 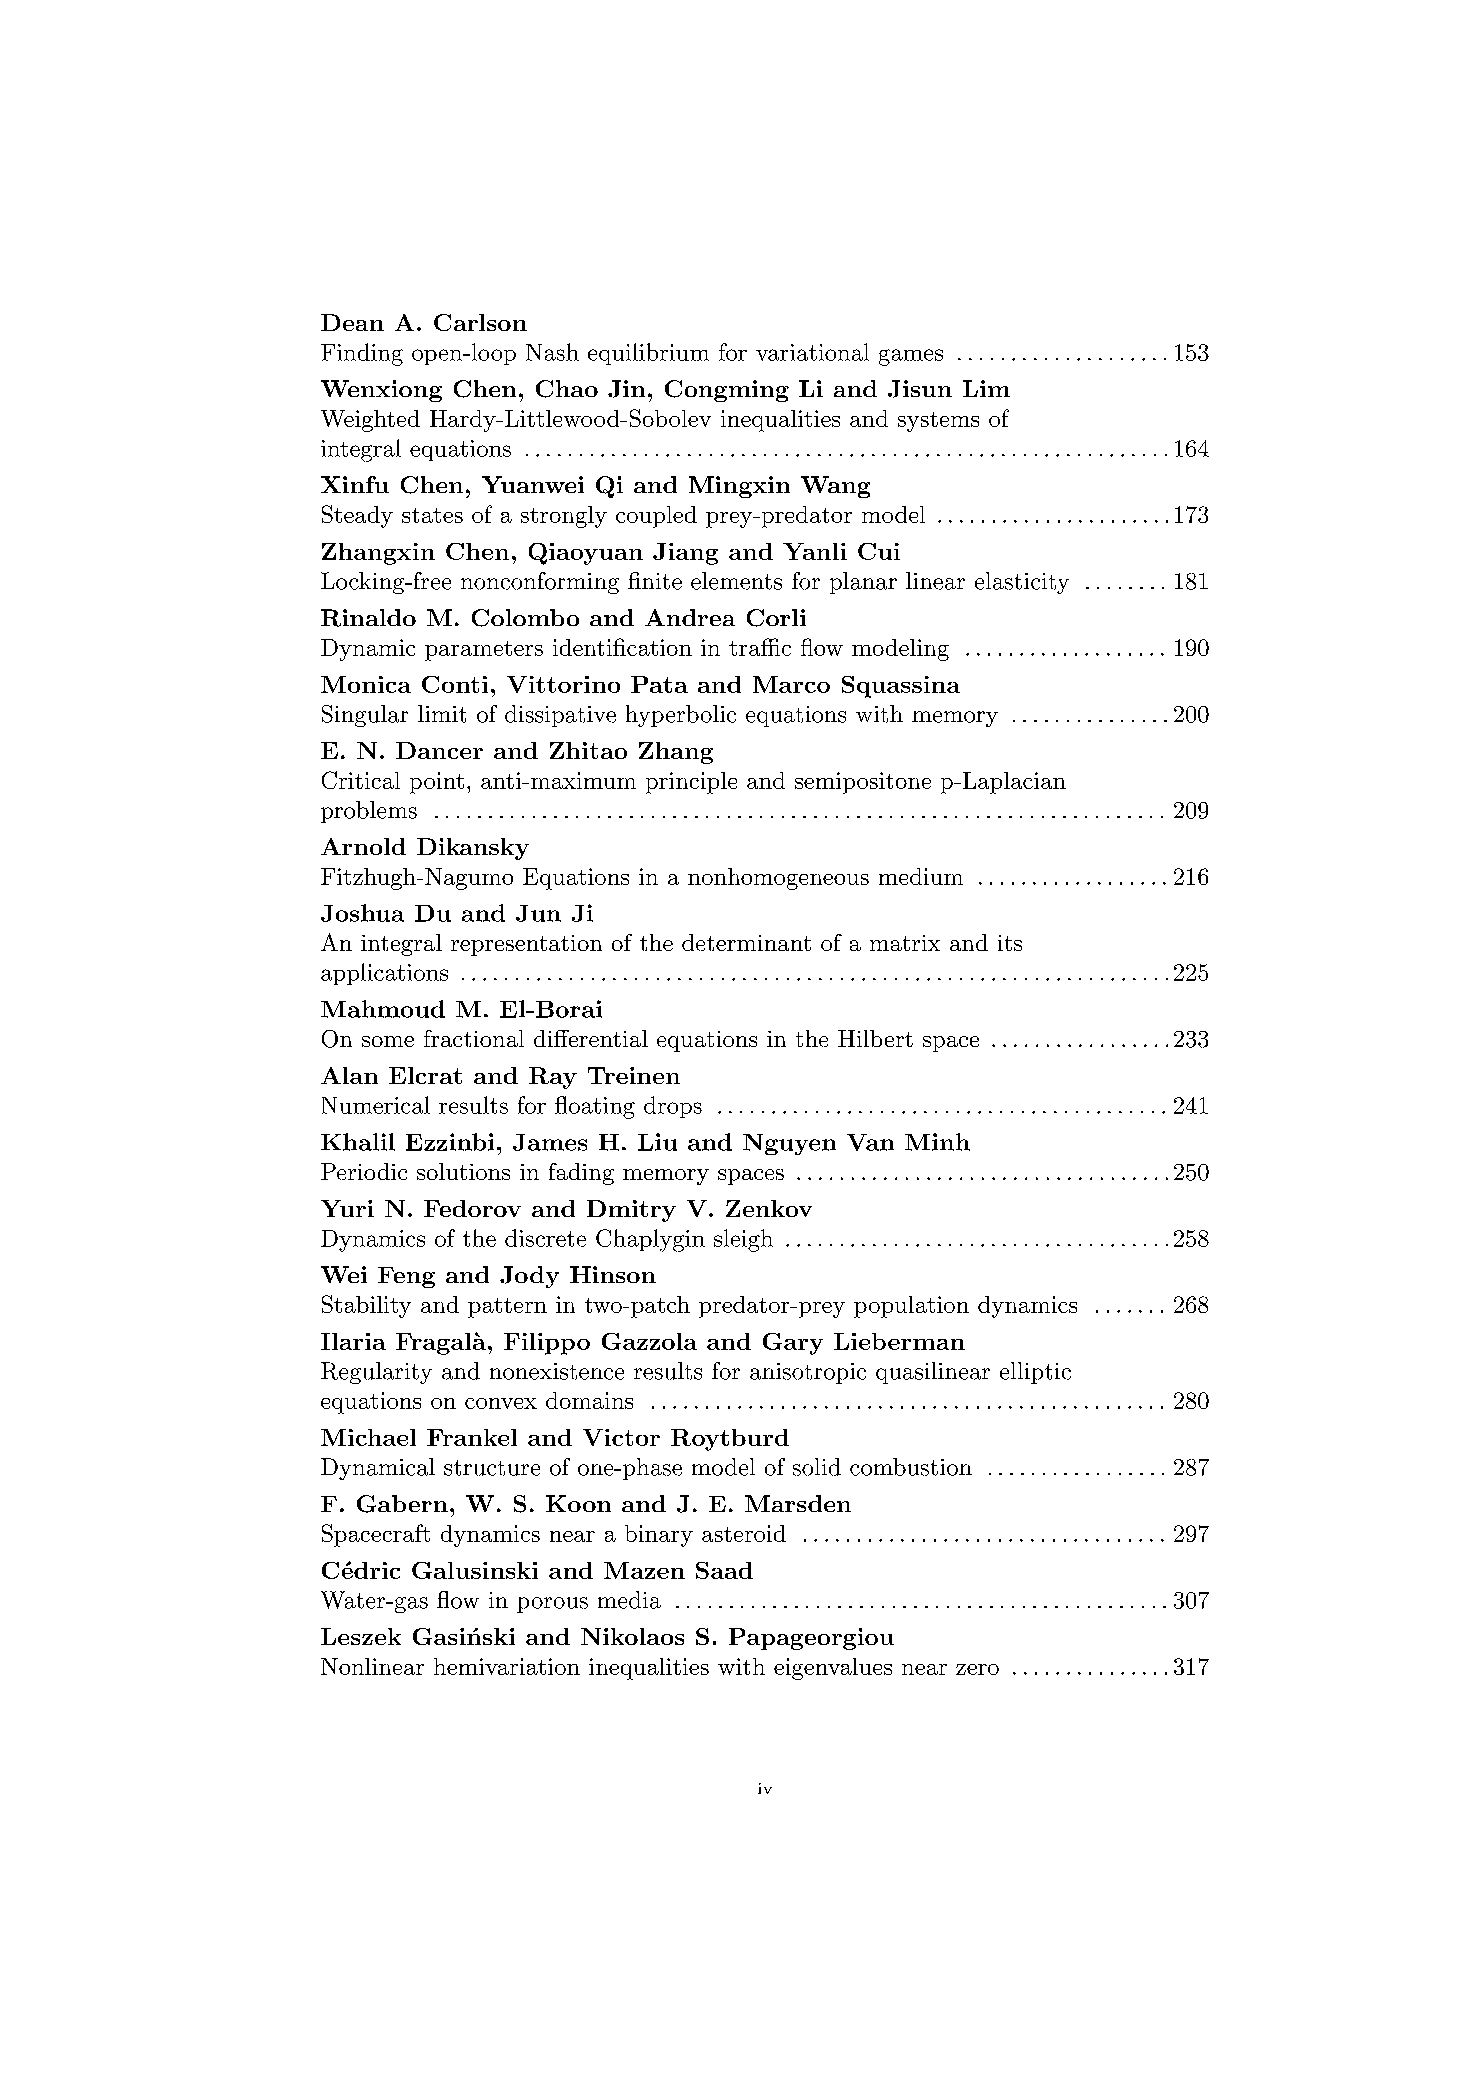 What do you see at coordinates (631, 1211) in the screenshot?
I see `Dmitry` at bounding box center [631, 1211].
